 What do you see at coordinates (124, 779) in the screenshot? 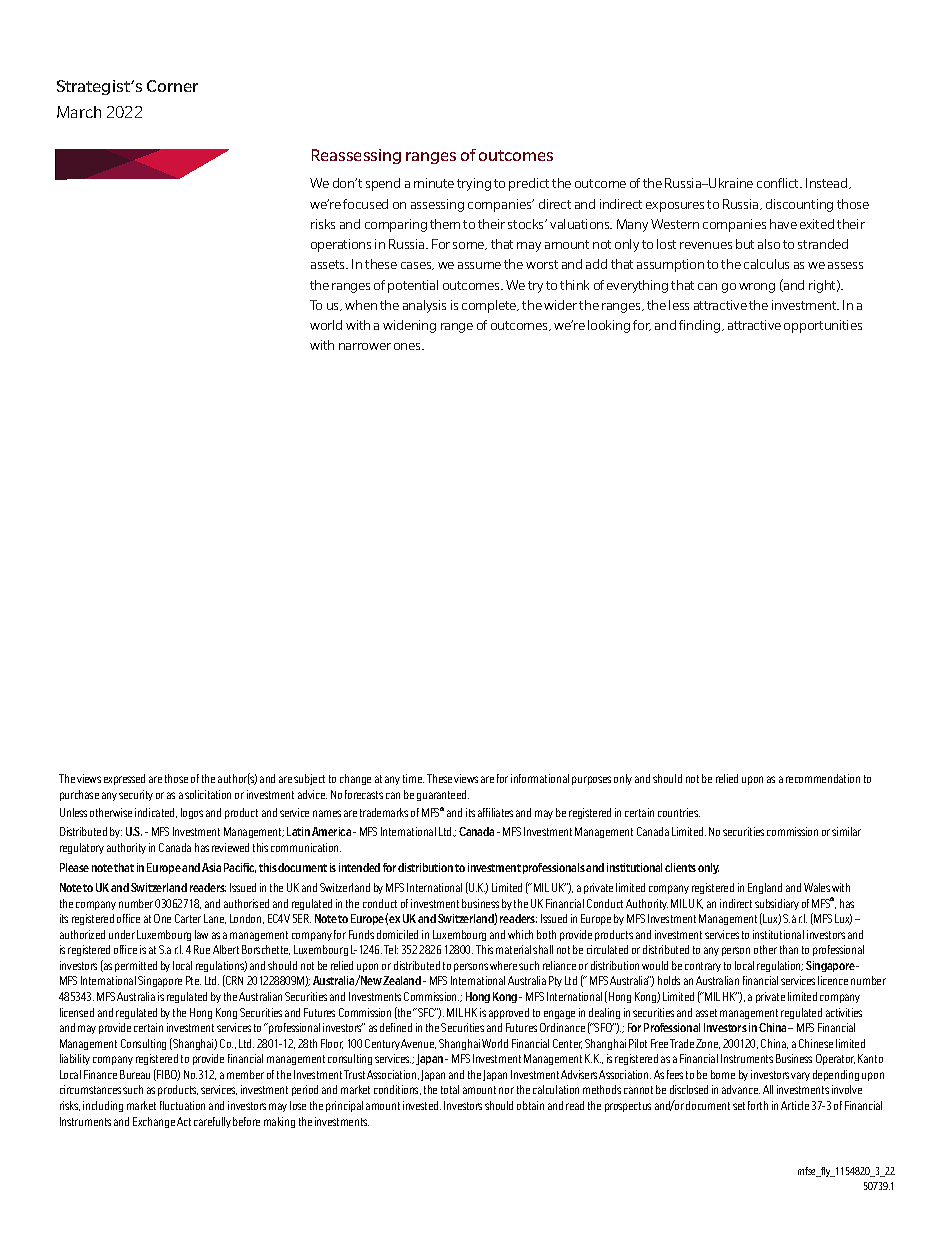
I see `expressed` at bounding box center [124, 779].
